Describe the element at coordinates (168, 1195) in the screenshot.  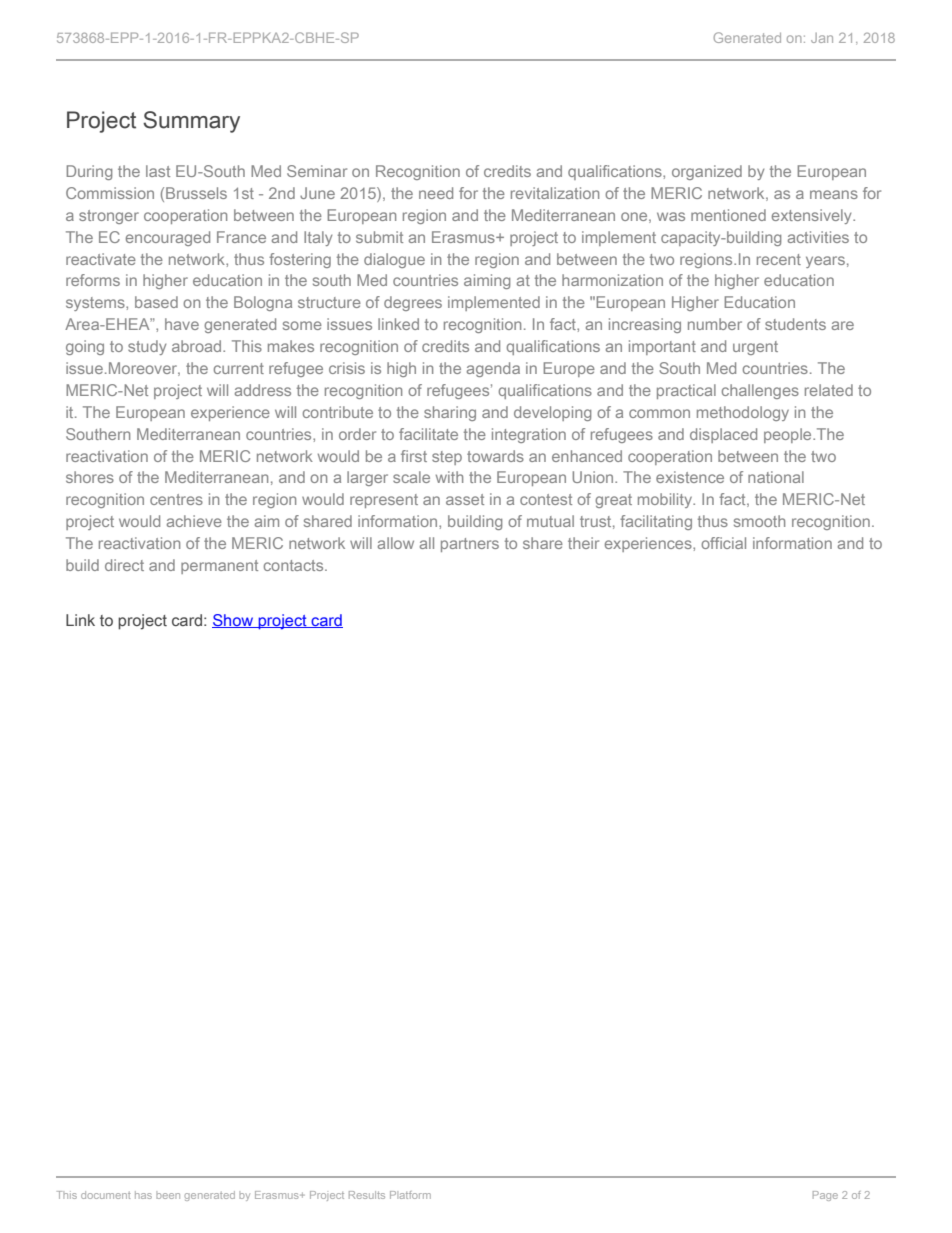
I see `been` at that location.
